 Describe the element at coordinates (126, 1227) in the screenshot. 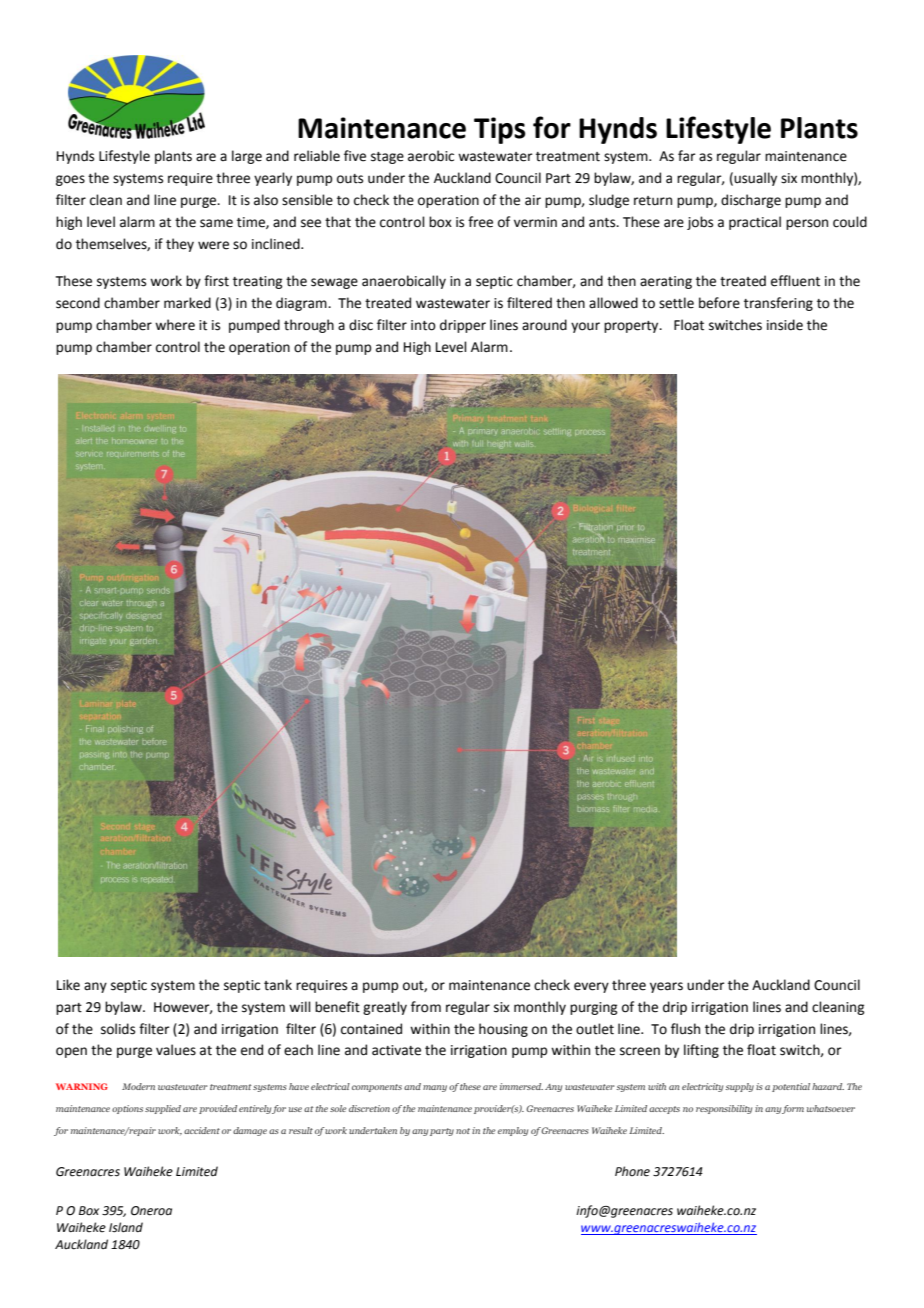

I see `Island` at that location.
